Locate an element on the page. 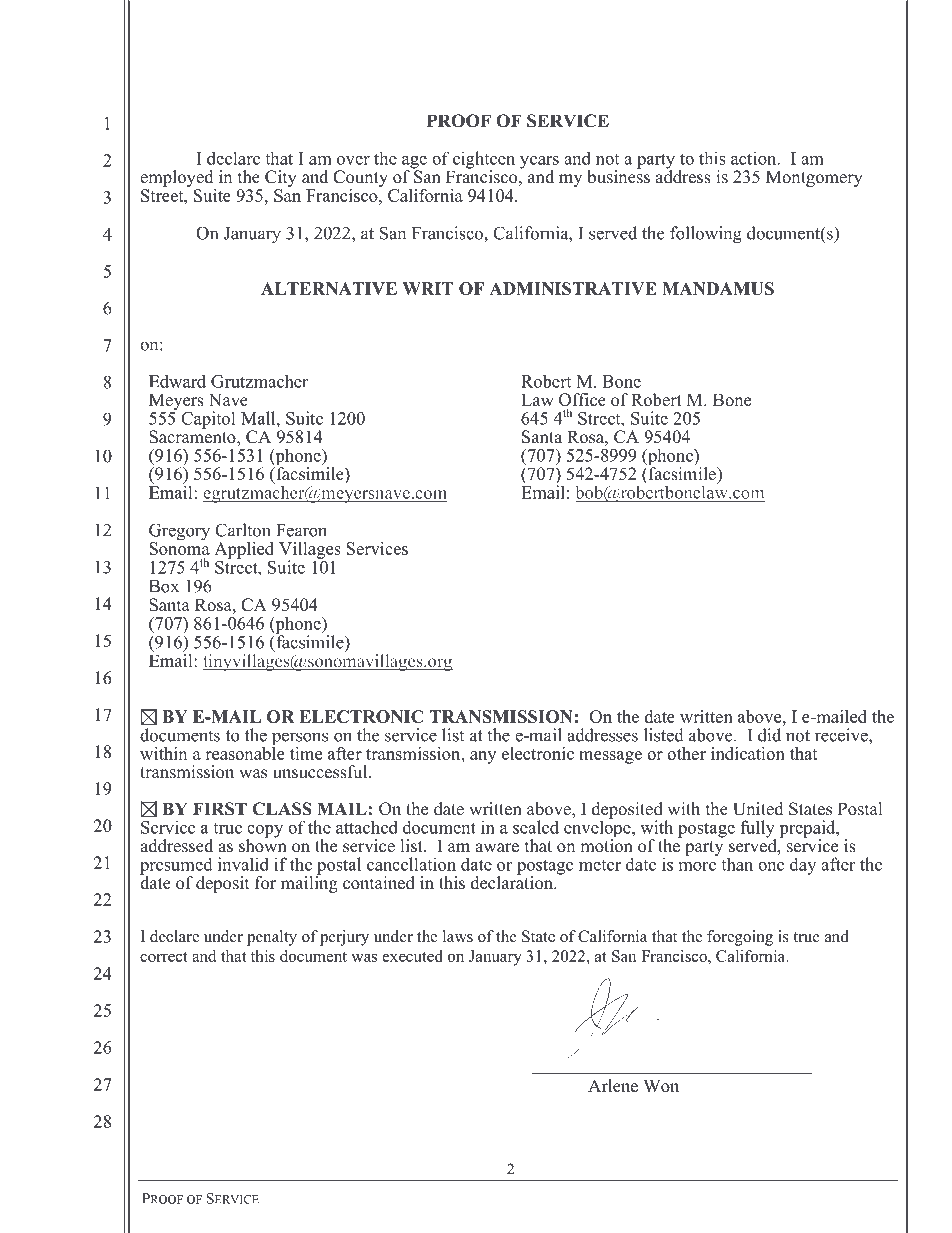 This image has height=1233, width=952. Office is located at coordinates (582, 401).
